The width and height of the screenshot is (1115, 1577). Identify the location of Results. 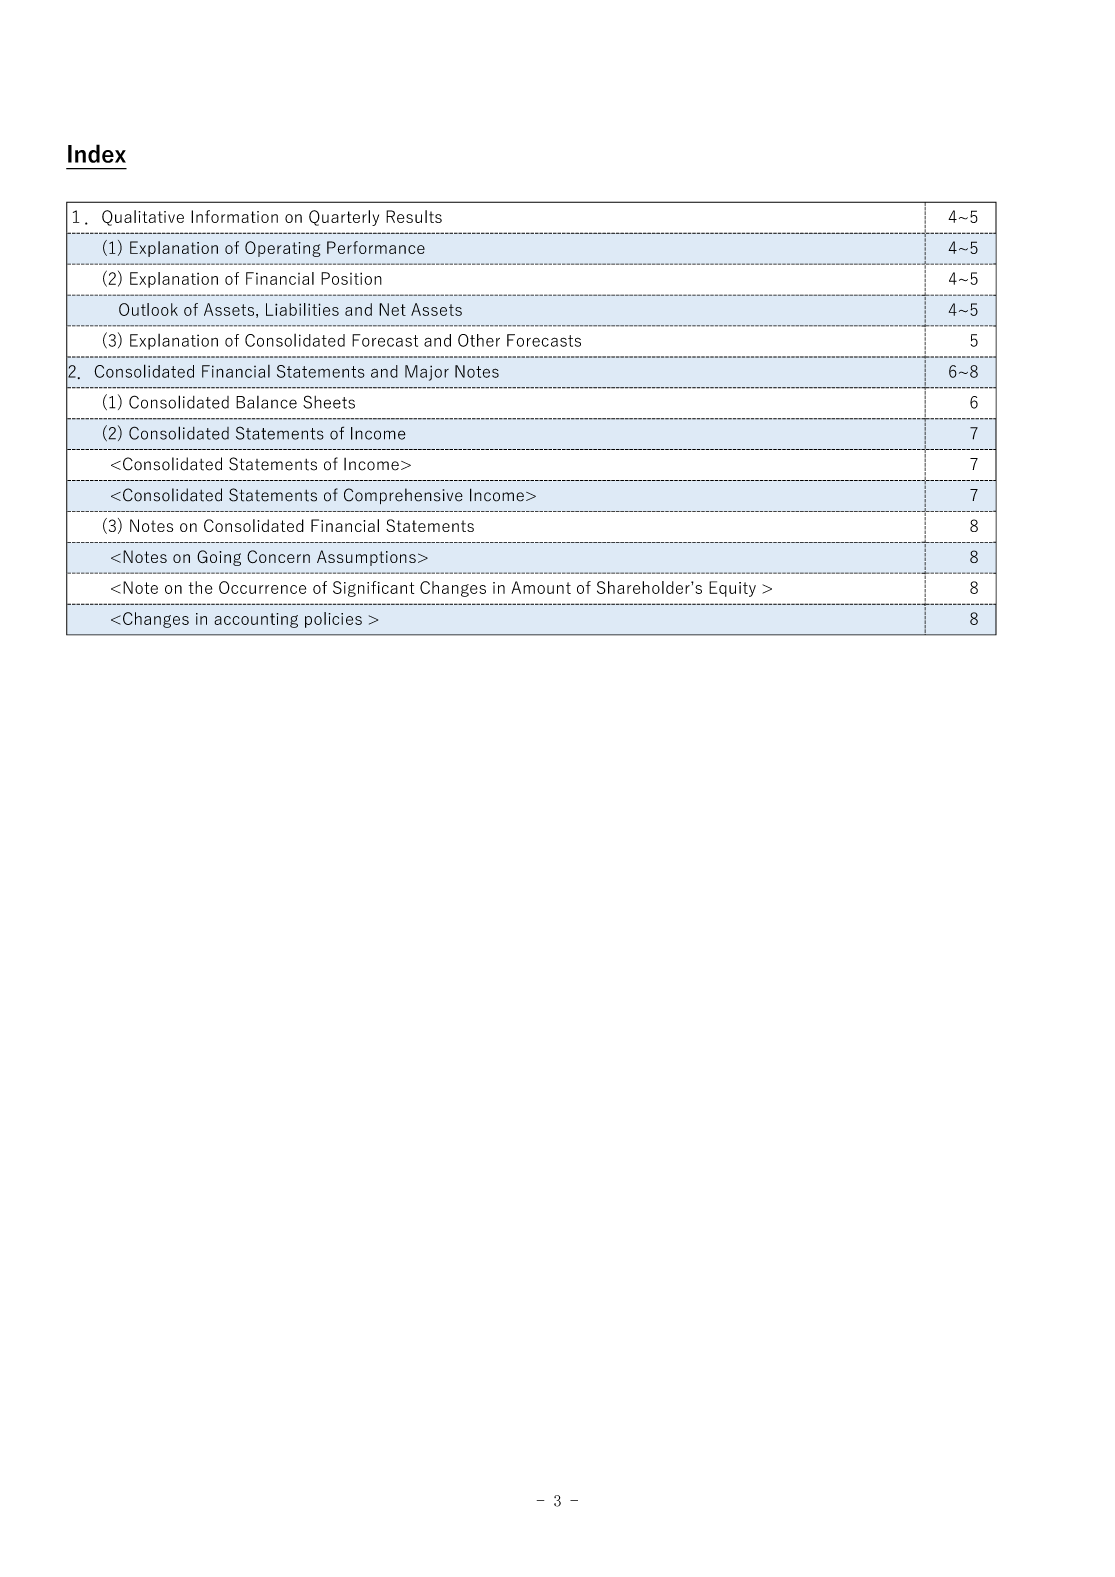
(414, 216).
